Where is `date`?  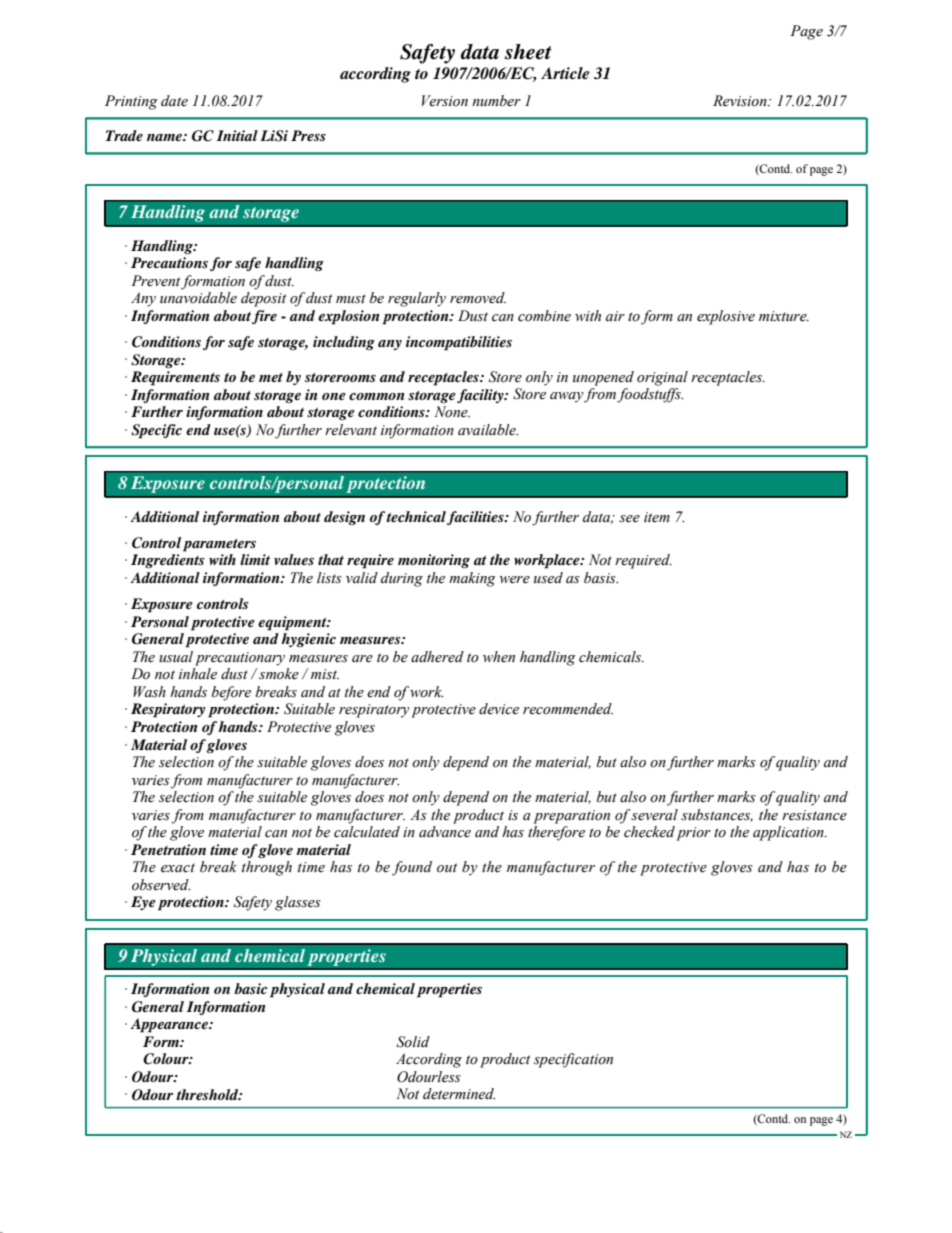
date is located at coordinates (174, 101).
